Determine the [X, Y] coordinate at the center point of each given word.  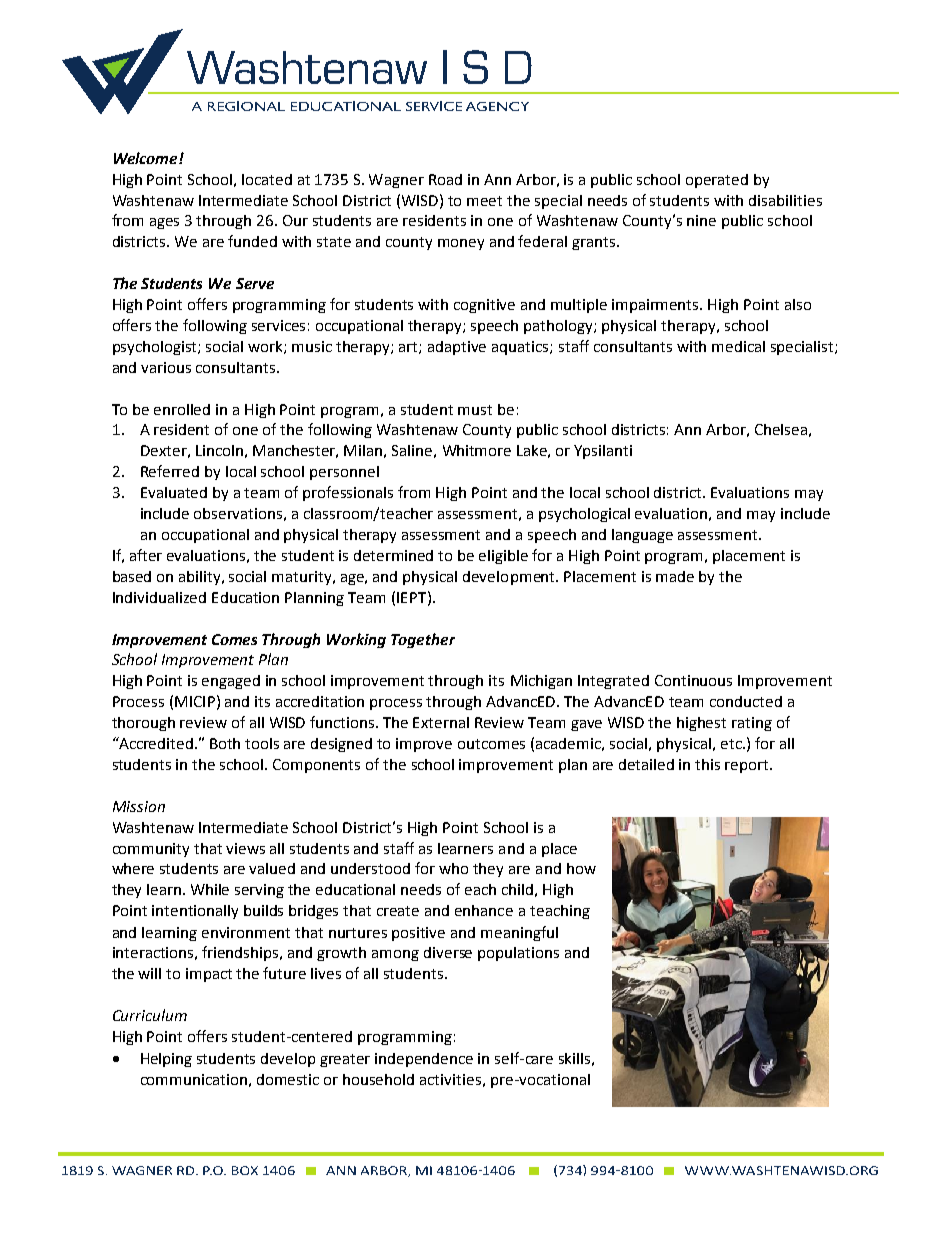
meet [484, 201]
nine [701, 220]
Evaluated [174, 492]
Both [225, 743]
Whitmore [477, 450]
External [441, 722]
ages [164, 223]
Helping [166, 1060]
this [707, 764]
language [642, 536]
